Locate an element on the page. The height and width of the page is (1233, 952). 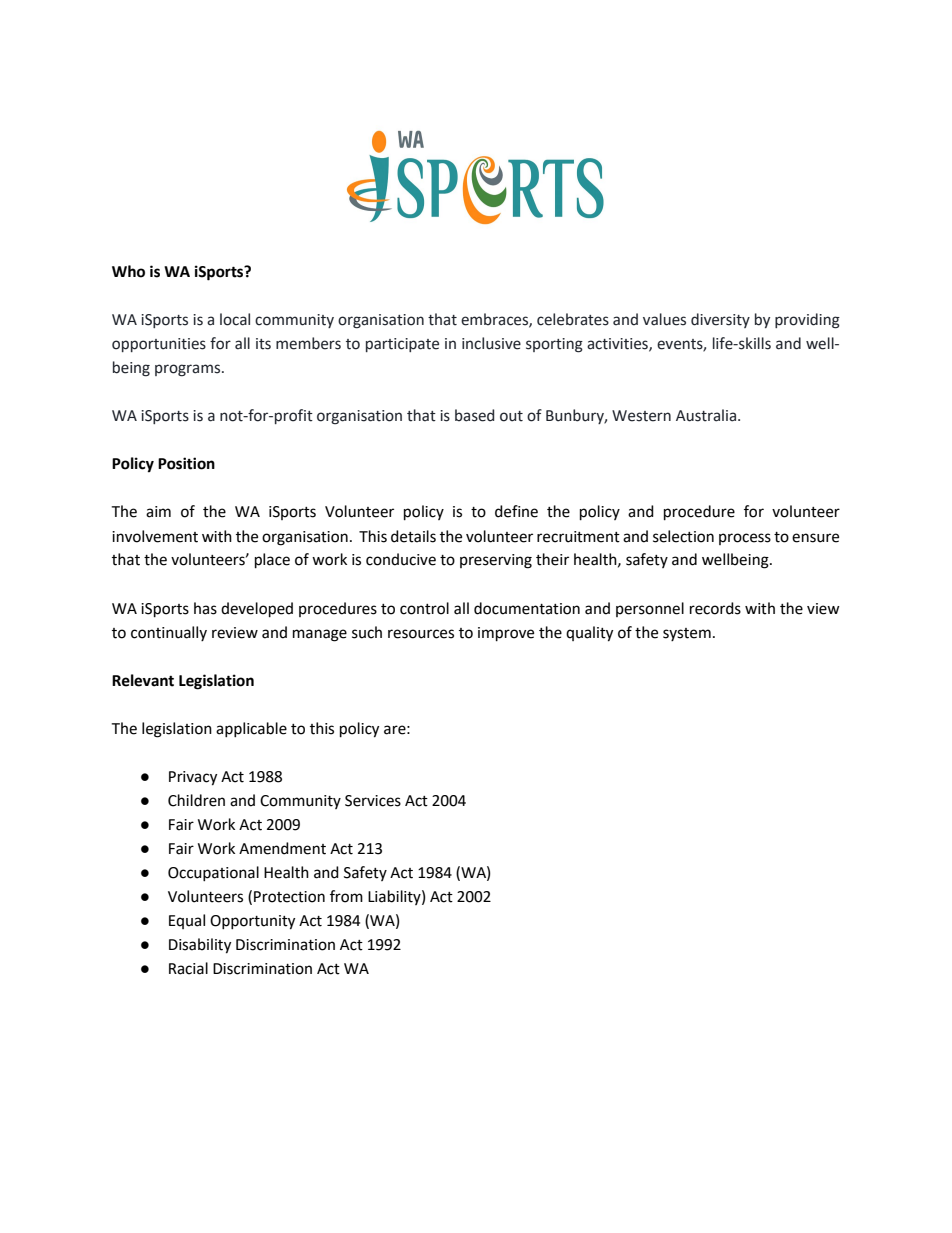
inclusive is located at coordinates (491, 343).
